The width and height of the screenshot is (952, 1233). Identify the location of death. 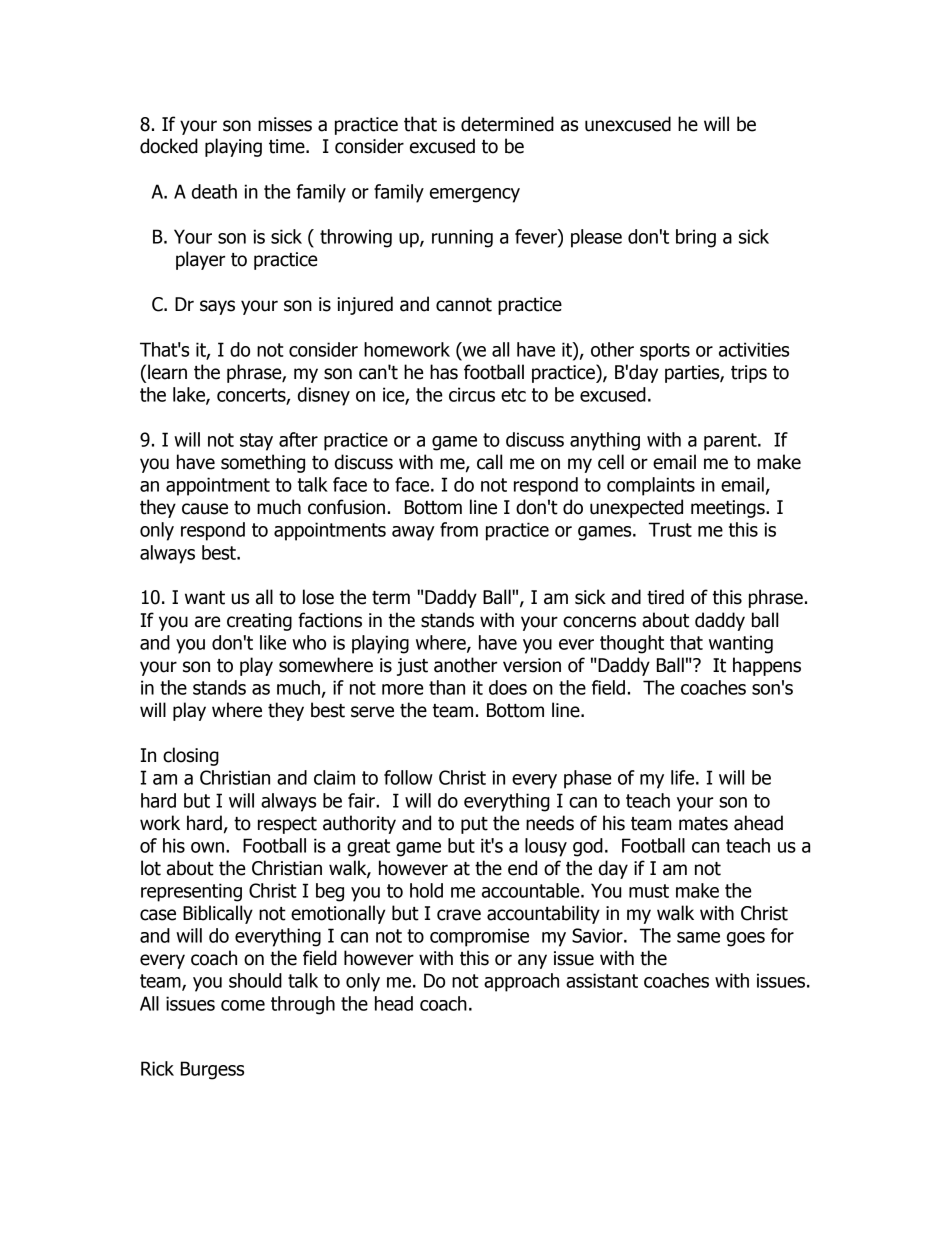
(214, 191).
